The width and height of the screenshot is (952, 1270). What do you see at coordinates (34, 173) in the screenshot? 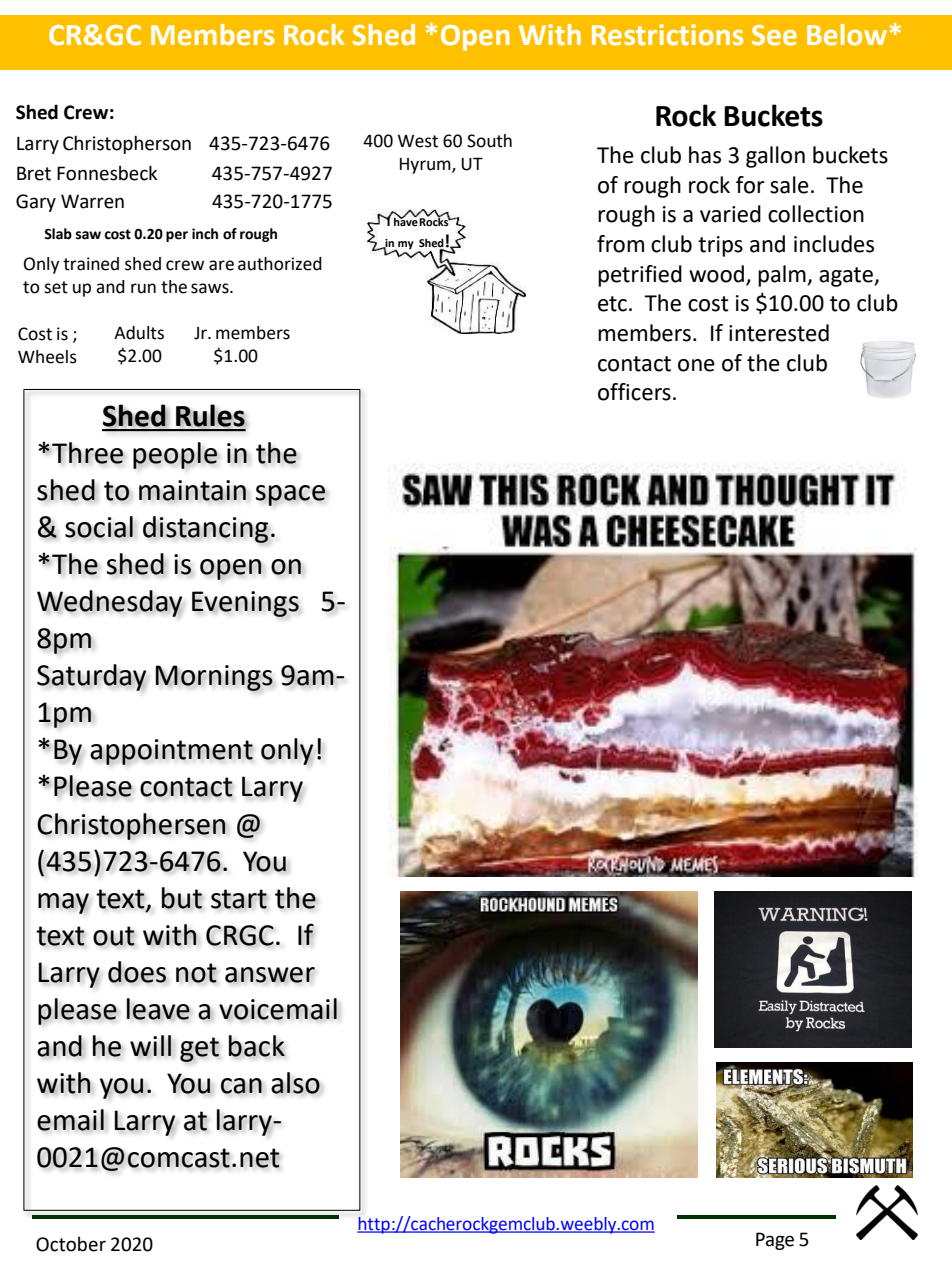
I see `Bret` at bounding box center [34, 173].
